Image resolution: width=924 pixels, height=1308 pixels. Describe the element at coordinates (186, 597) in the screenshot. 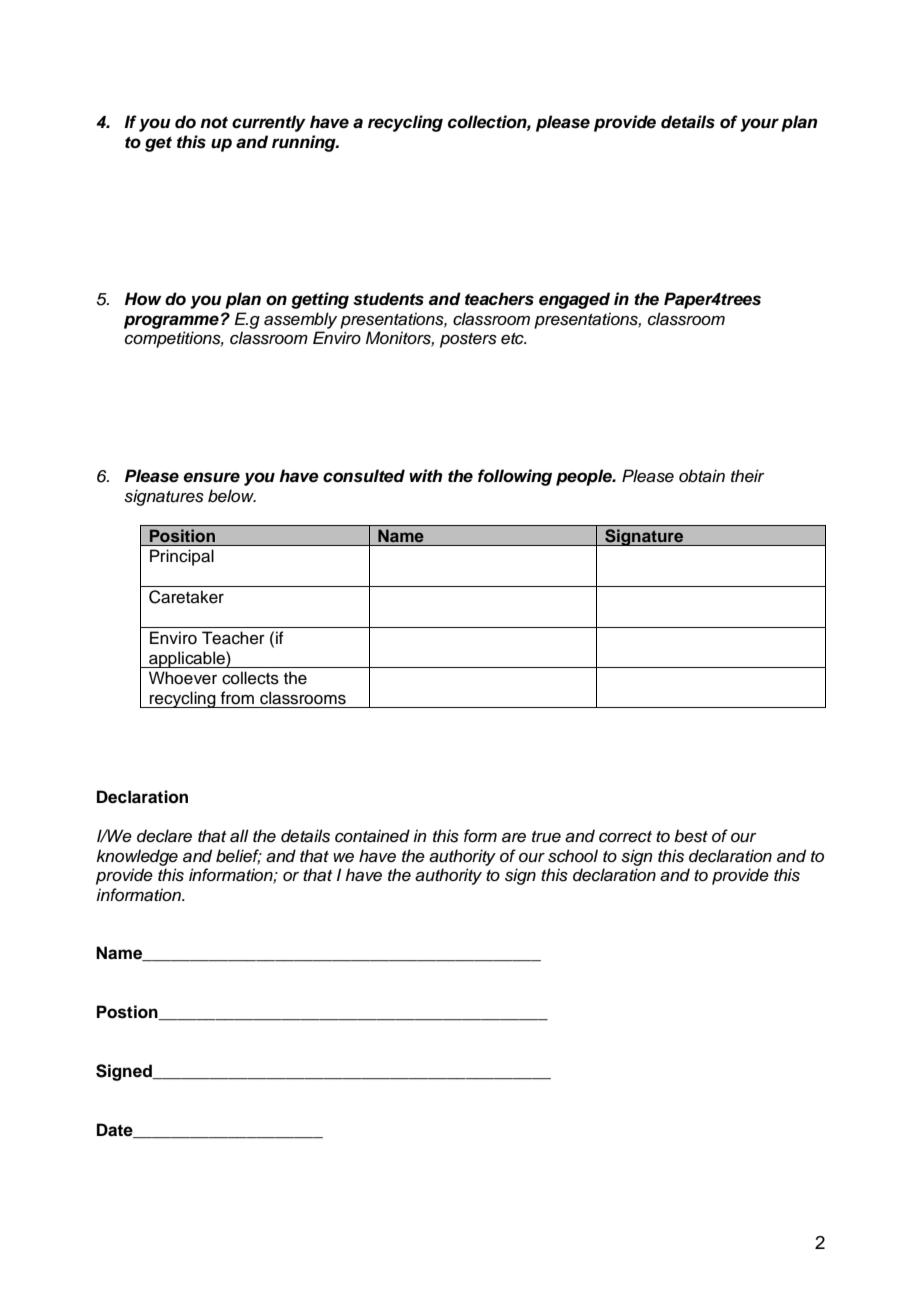

I see `Caretaker` at that location.
